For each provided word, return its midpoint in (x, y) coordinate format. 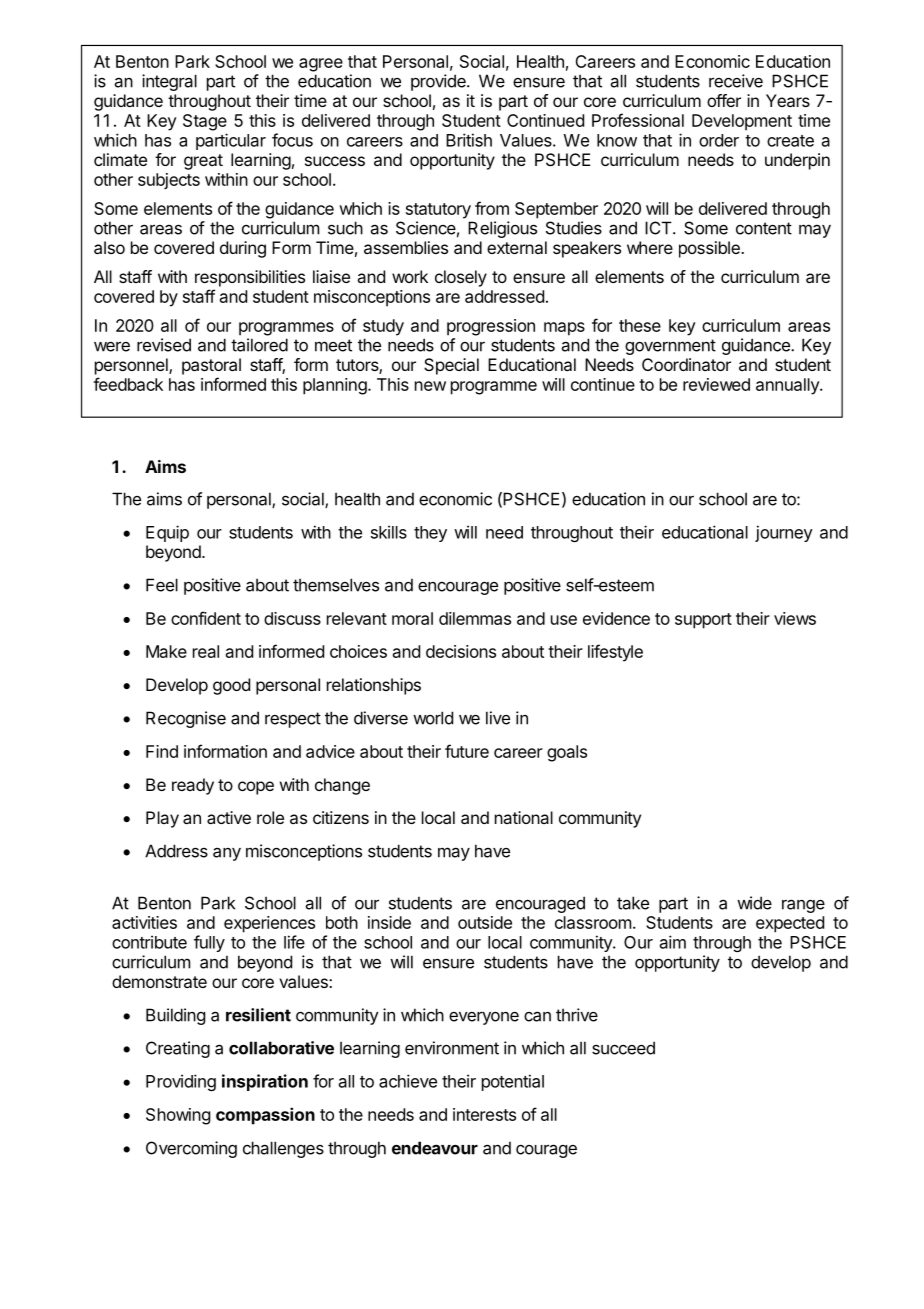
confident (206, 618)
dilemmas (475, 618)
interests (484, 1114)
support (703, 621)
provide (439, 82)
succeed (623, 1048)
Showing (178, 1116)
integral (169, 82)
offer (724, 100)
